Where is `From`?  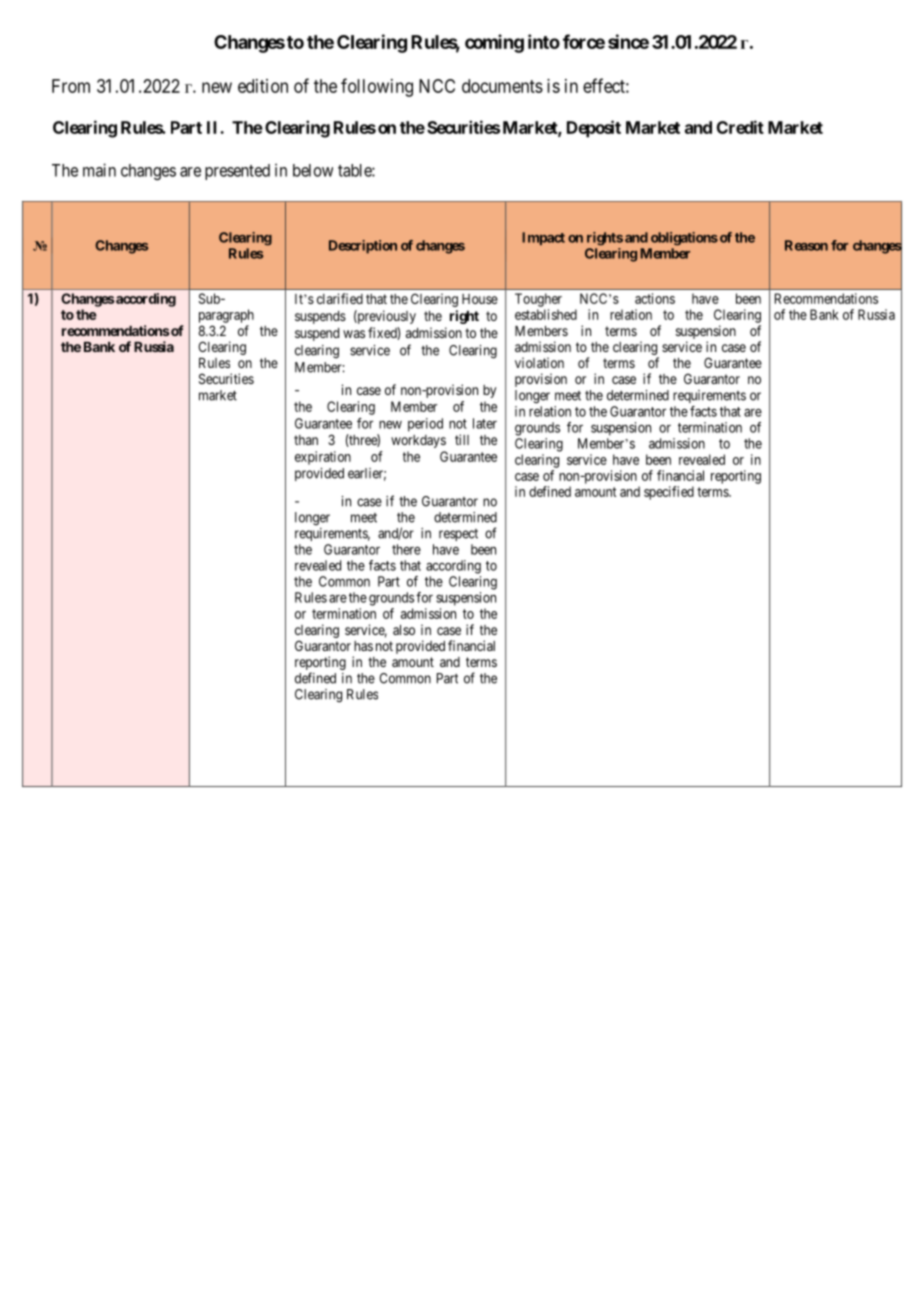 From is located at coordinates (71, 86).
